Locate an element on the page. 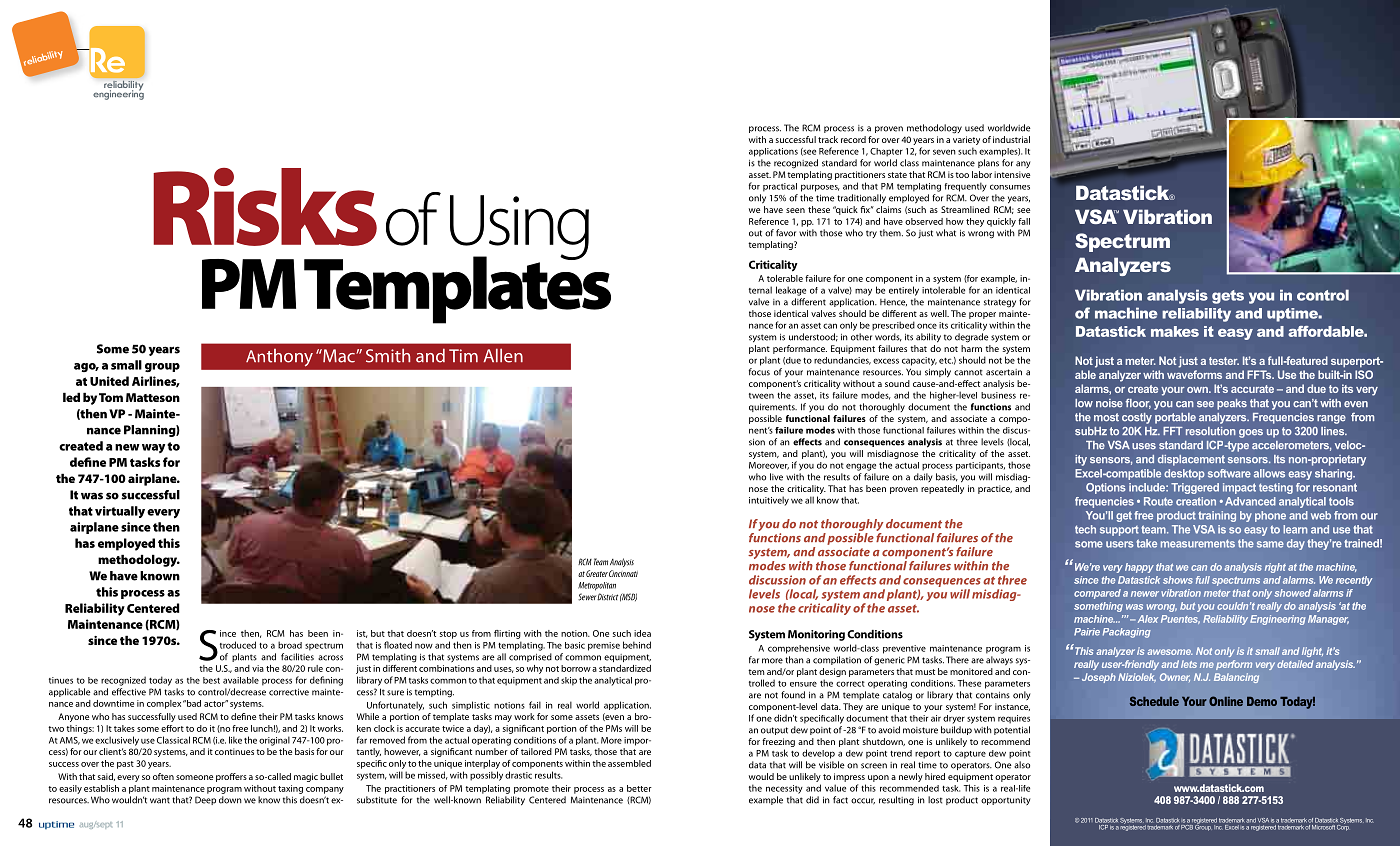 This page has height=846, width=1400. Using is located at coordinates (519, 229).
